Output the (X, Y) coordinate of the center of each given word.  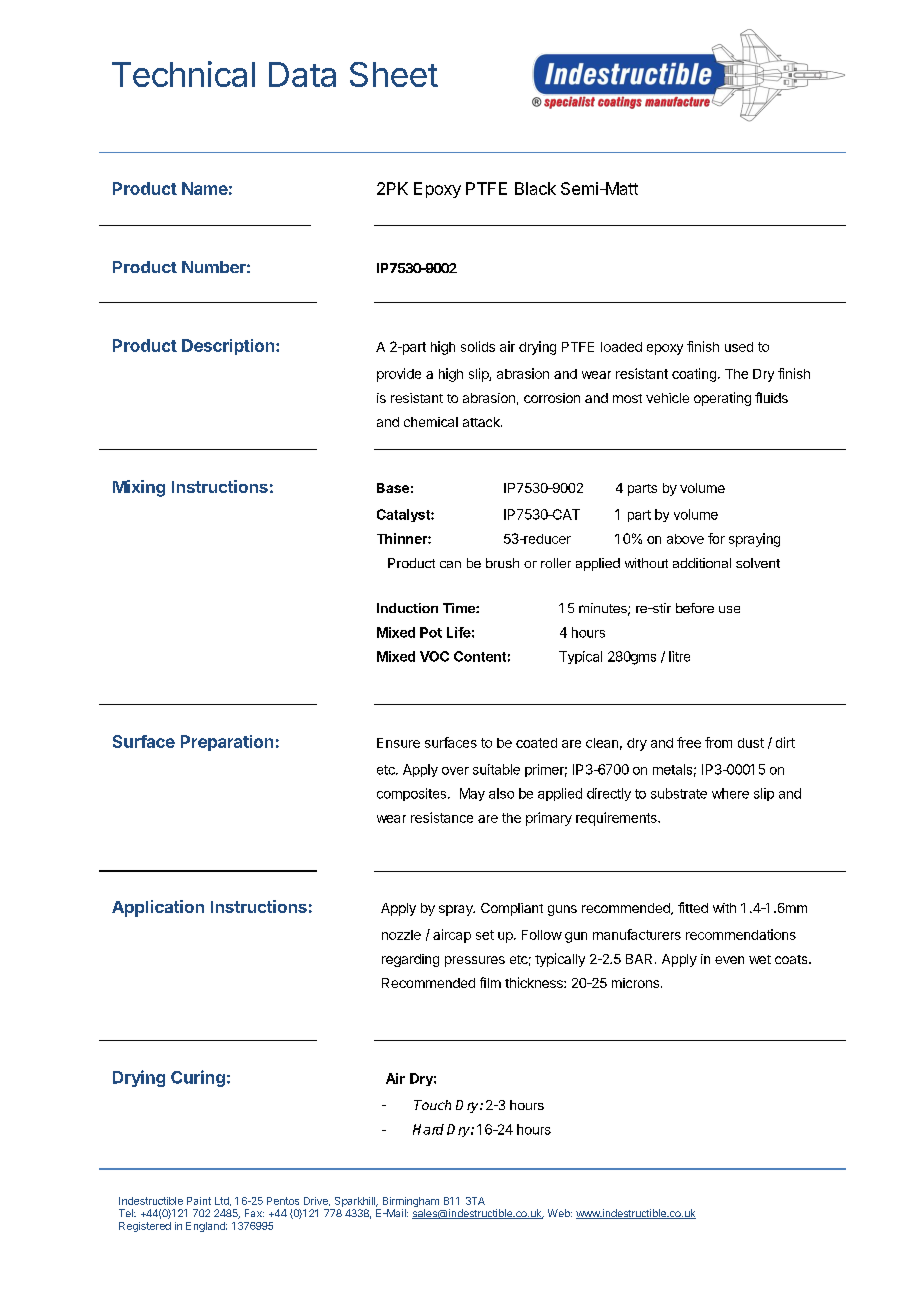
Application (158, 908)
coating (694, 375)
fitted (693, 907)
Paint (199, 1201)
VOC (434, 656)
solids (478, 346)
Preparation (227, 743)
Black (535, 188)
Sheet (394, 74)
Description (229, 347)
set (485, 935)
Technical (183, 74)
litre (679, 656)
